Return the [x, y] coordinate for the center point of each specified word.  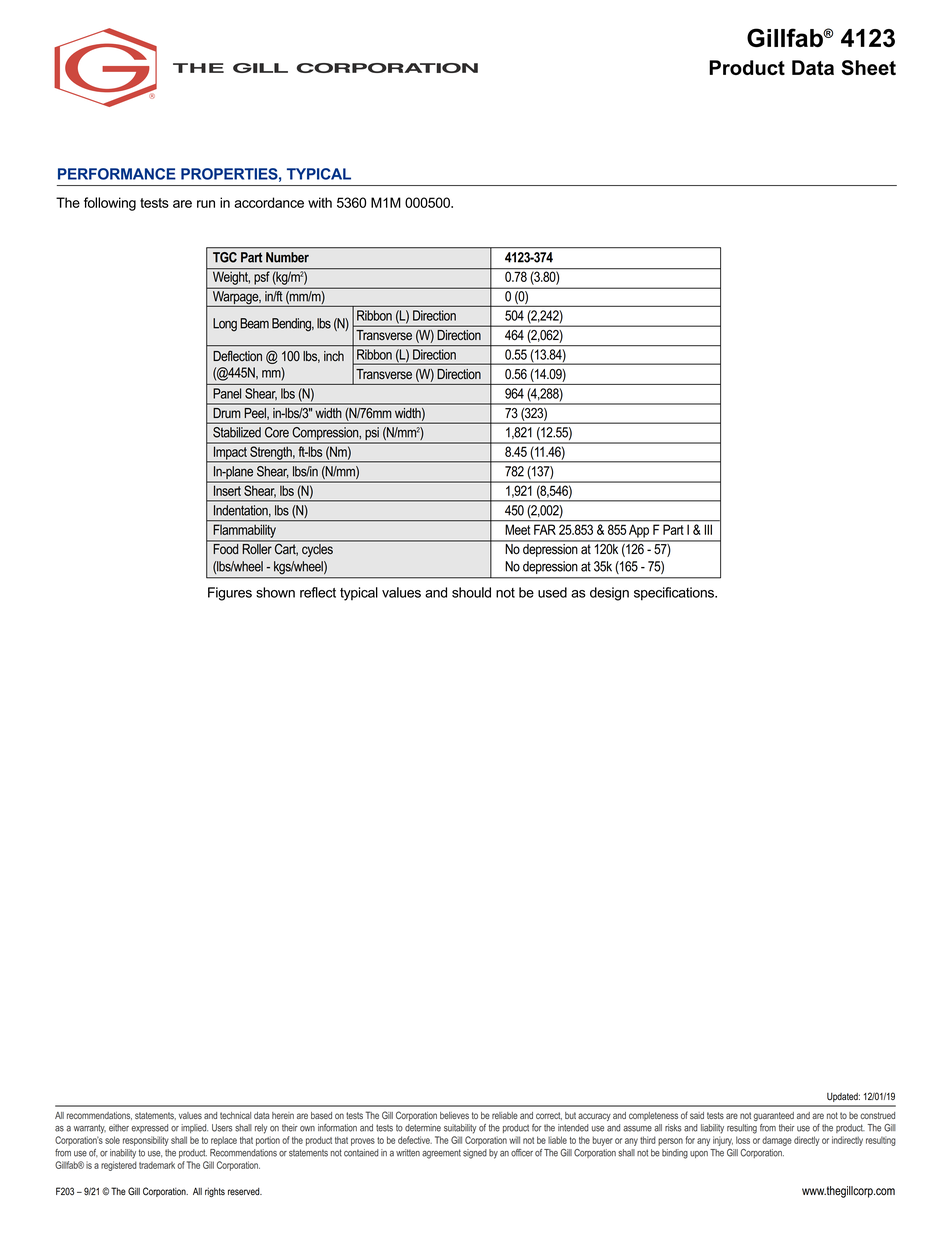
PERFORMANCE [117, 174]
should [471, 592]
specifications [675, 594]
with [320, 202]
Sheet [868, 67]
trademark [157, 1165]
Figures [230, 594]
